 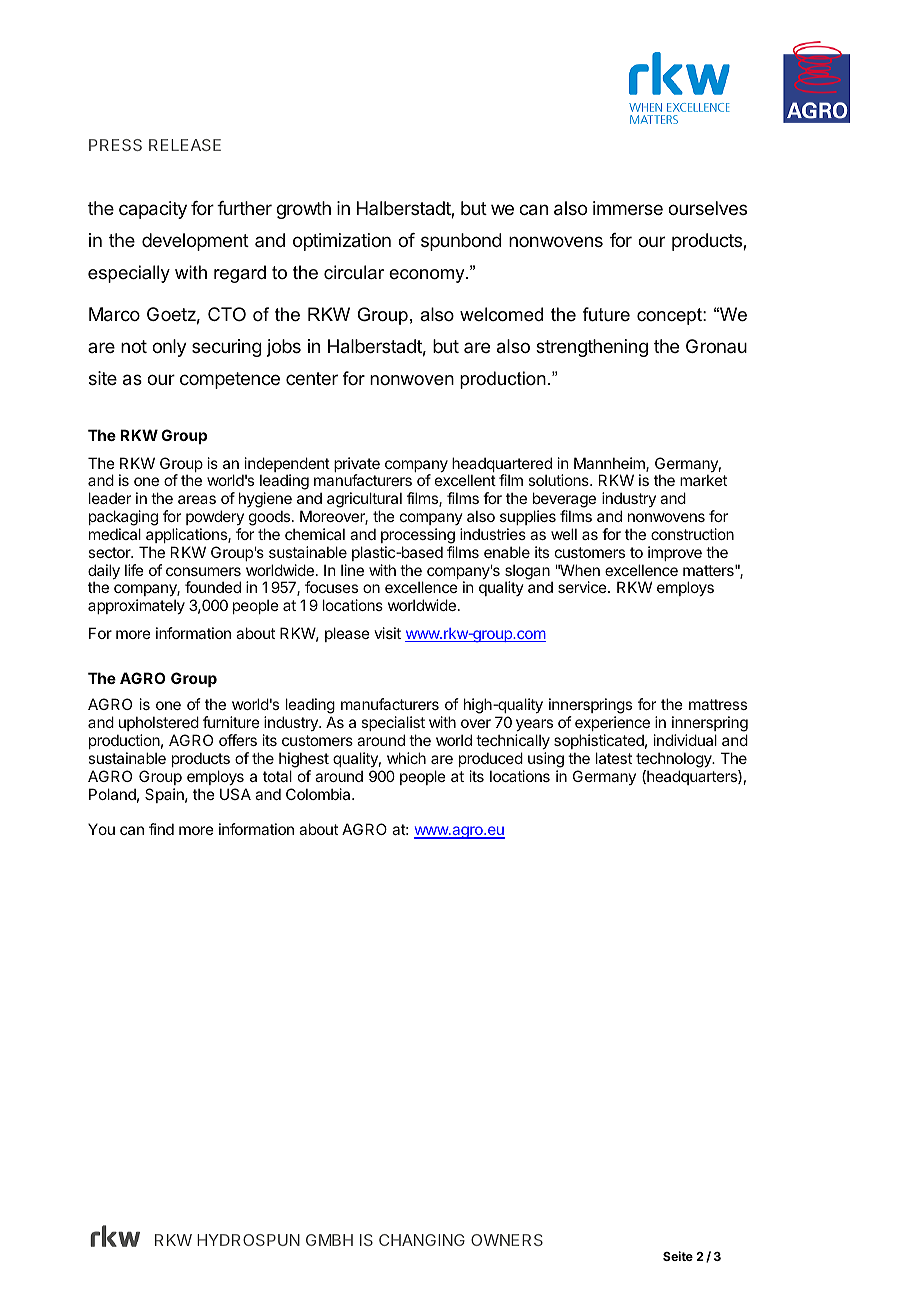 I want to click on find, so click(x=161, y=829).
